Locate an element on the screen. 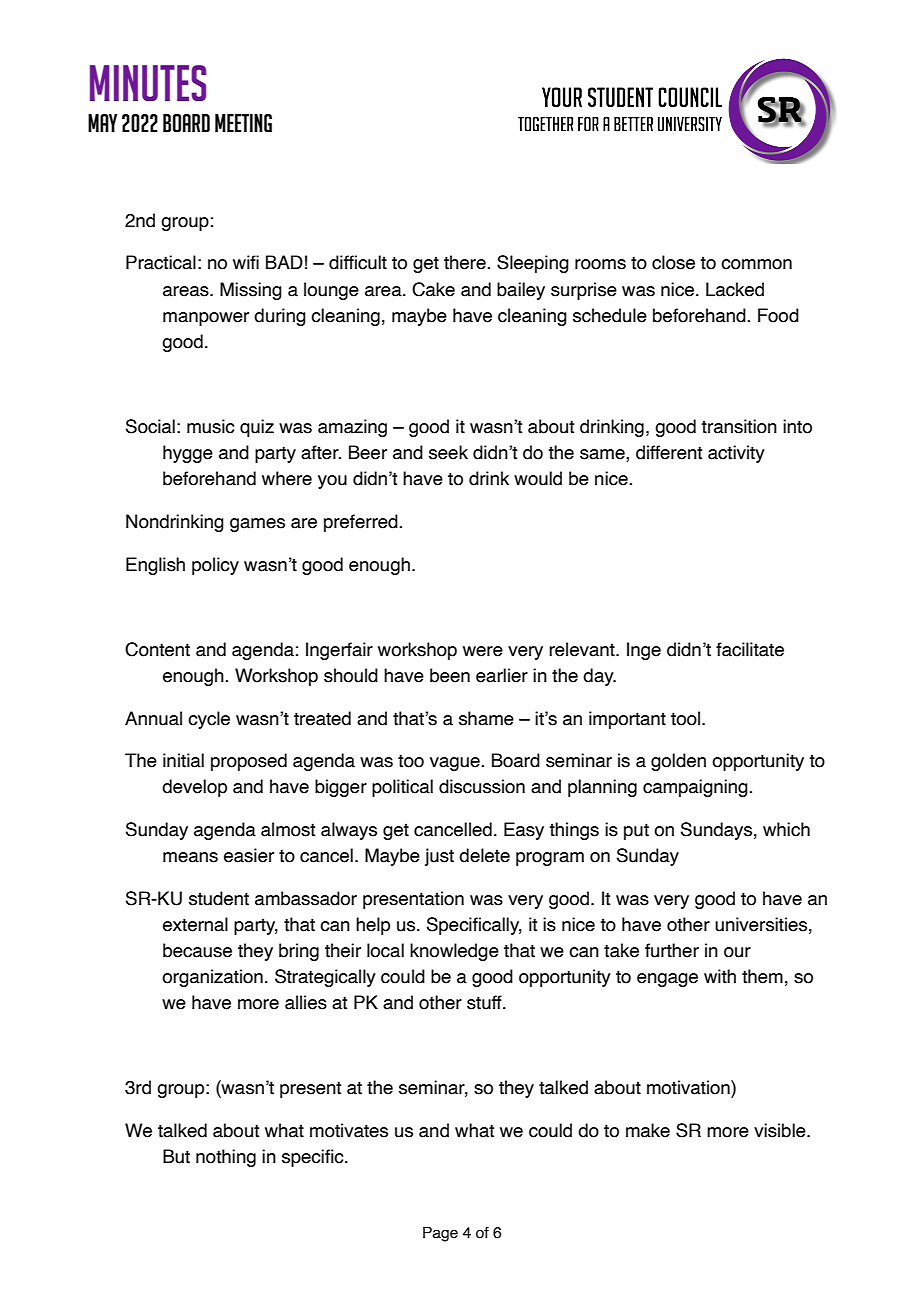 Image resolution: width=924 pixels, height=1308 pixels. facilitate is located at coordinates (750, 649).
